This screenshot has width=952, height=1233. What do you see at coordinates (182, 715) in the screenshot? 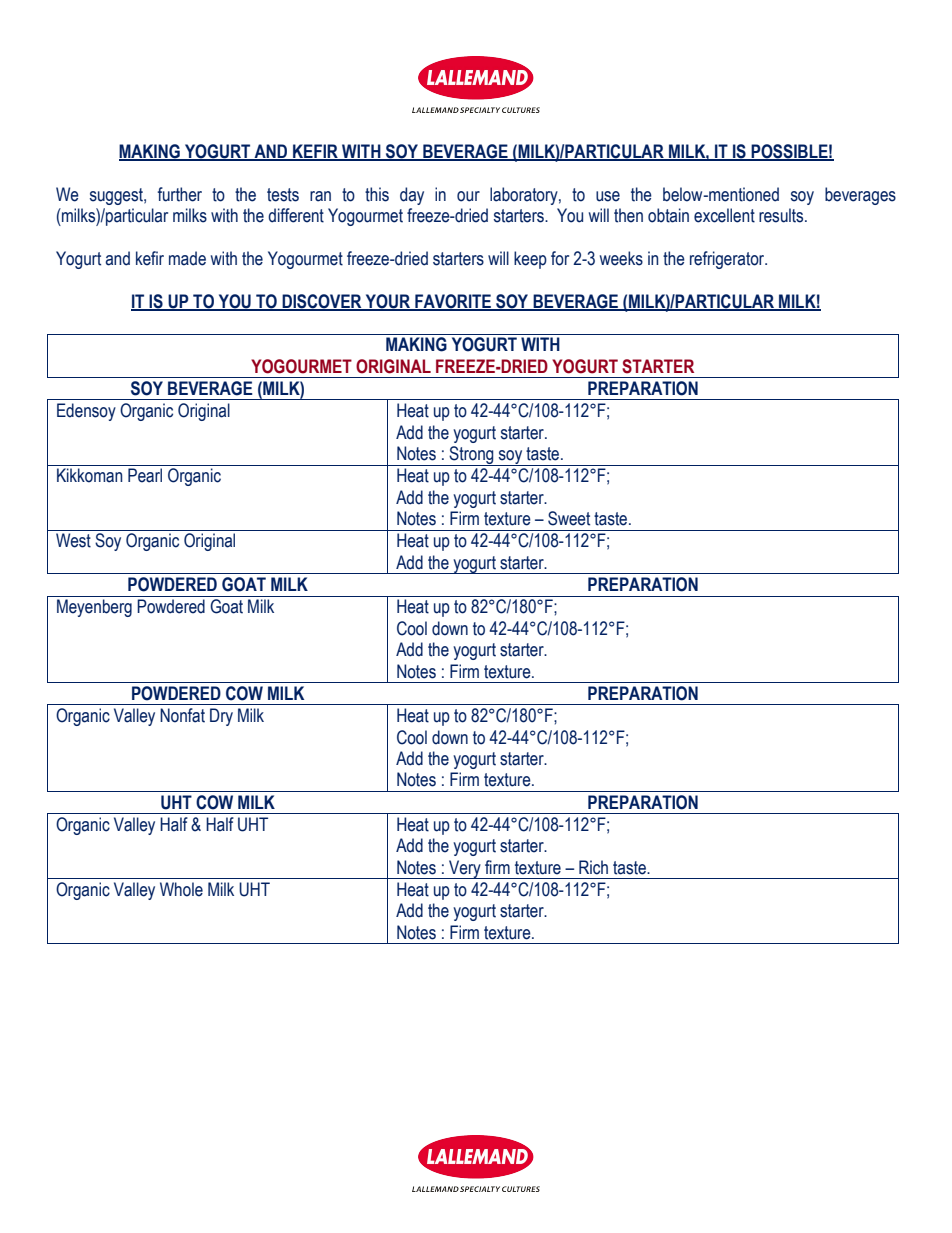
I see `Nonfat` at bounding box center [182, 715].
